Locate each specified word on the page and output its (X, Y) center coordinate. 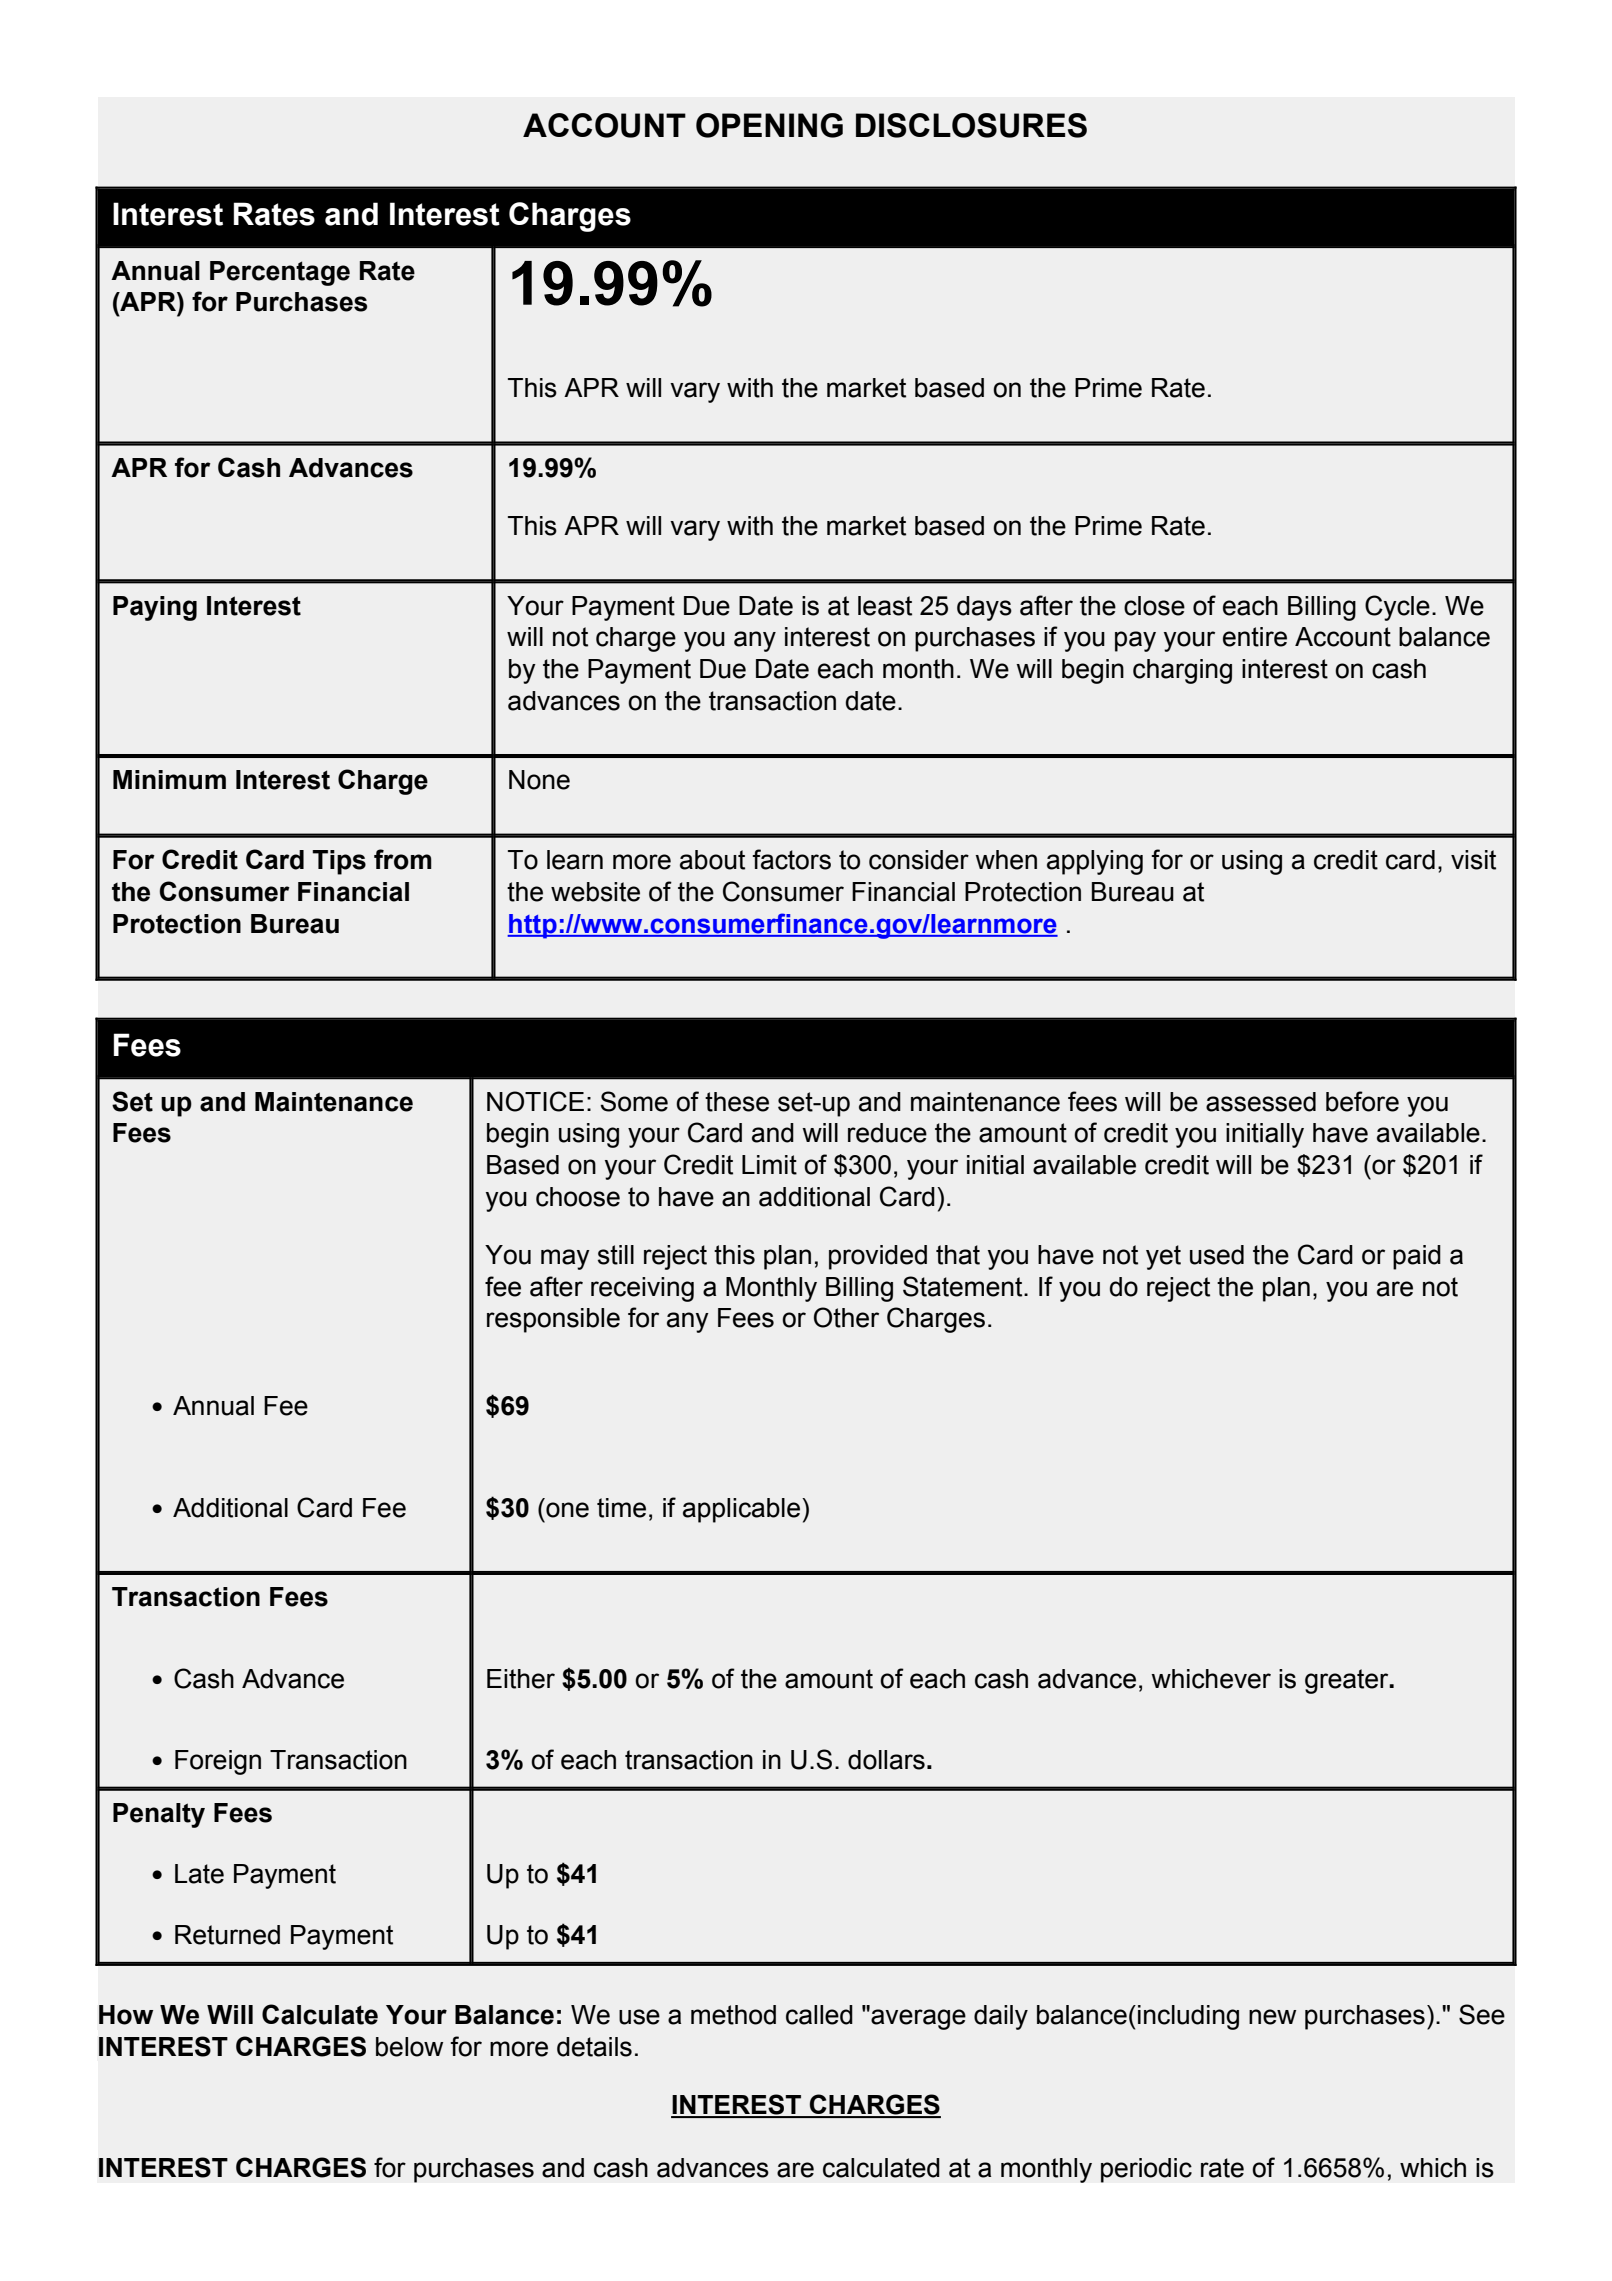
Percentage (280, 273)
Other (846, 1317)
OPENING (769, 125)
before (1362, 1101)
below (409, 2047)
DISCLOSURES (971, 125)
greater (1348, 1681)
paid (1417, 1257)
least (885, 606)
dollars (886, 1760)
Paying (155, 608)
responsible (553, 1320)
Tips (339, 862)
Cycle (1397, 608)
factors (791, 859)
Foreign (218, 1762)
